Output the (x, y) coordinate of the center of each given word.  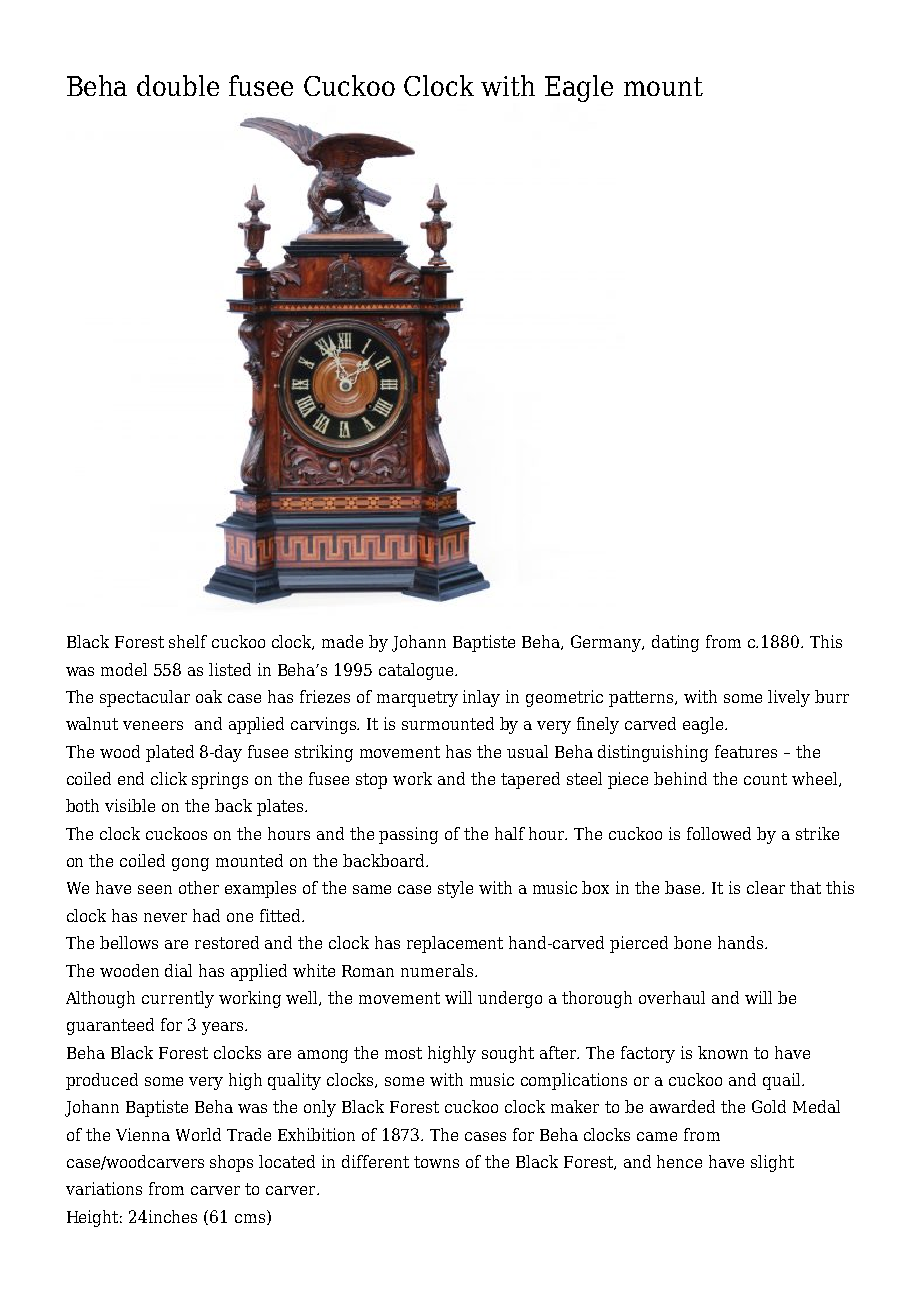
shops (231, 1163)
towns (436, 1162)
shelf (188, 641)
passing (408, 835)
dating (675, 643)
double (178, 85)
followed (719, 833)
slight (772, 1163)
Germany (607, 643)
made (342, 641)
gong (190, 864)
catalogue (417, 671)
